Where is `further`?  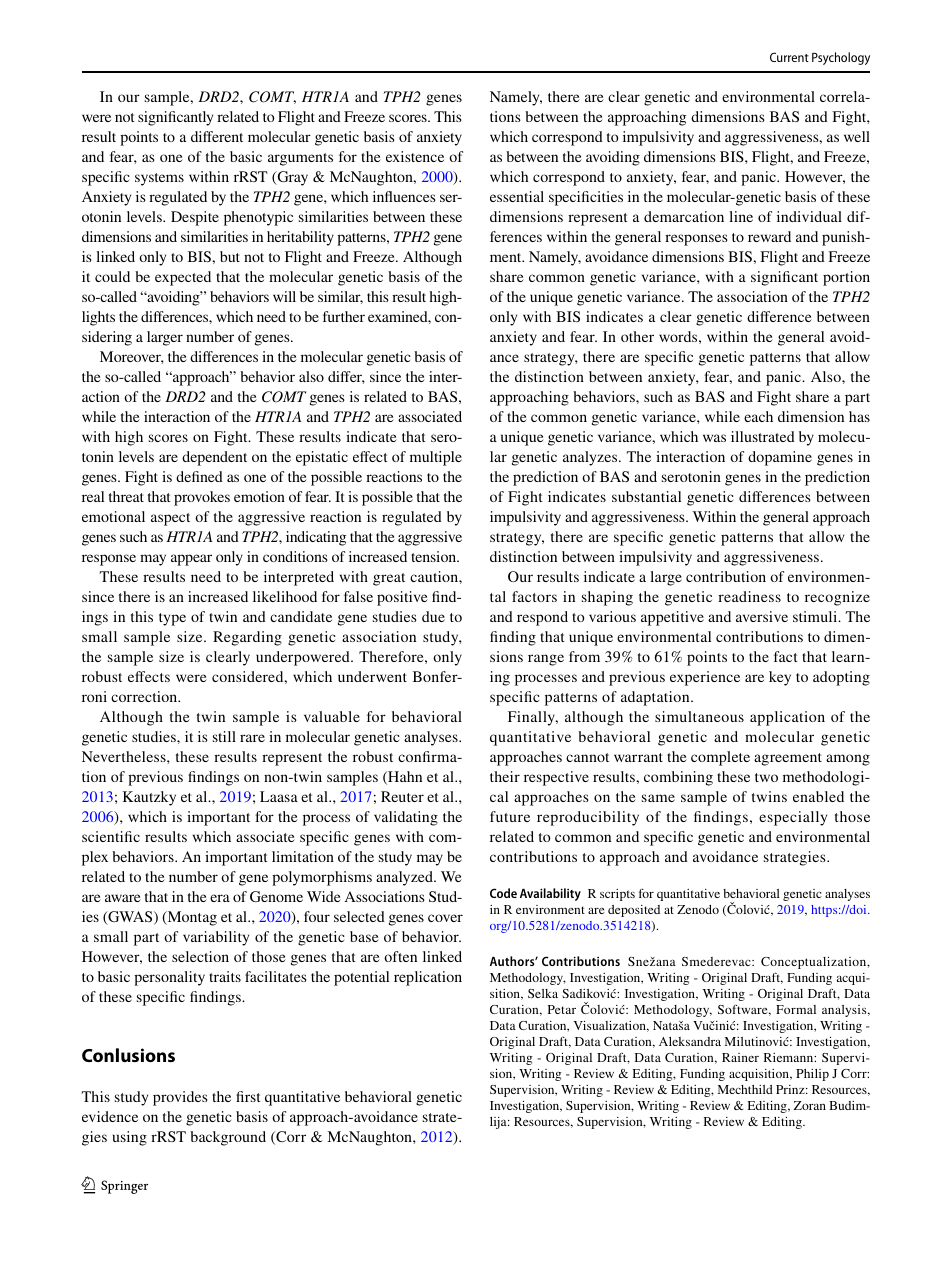 further is located at coordinates (344, 316).
